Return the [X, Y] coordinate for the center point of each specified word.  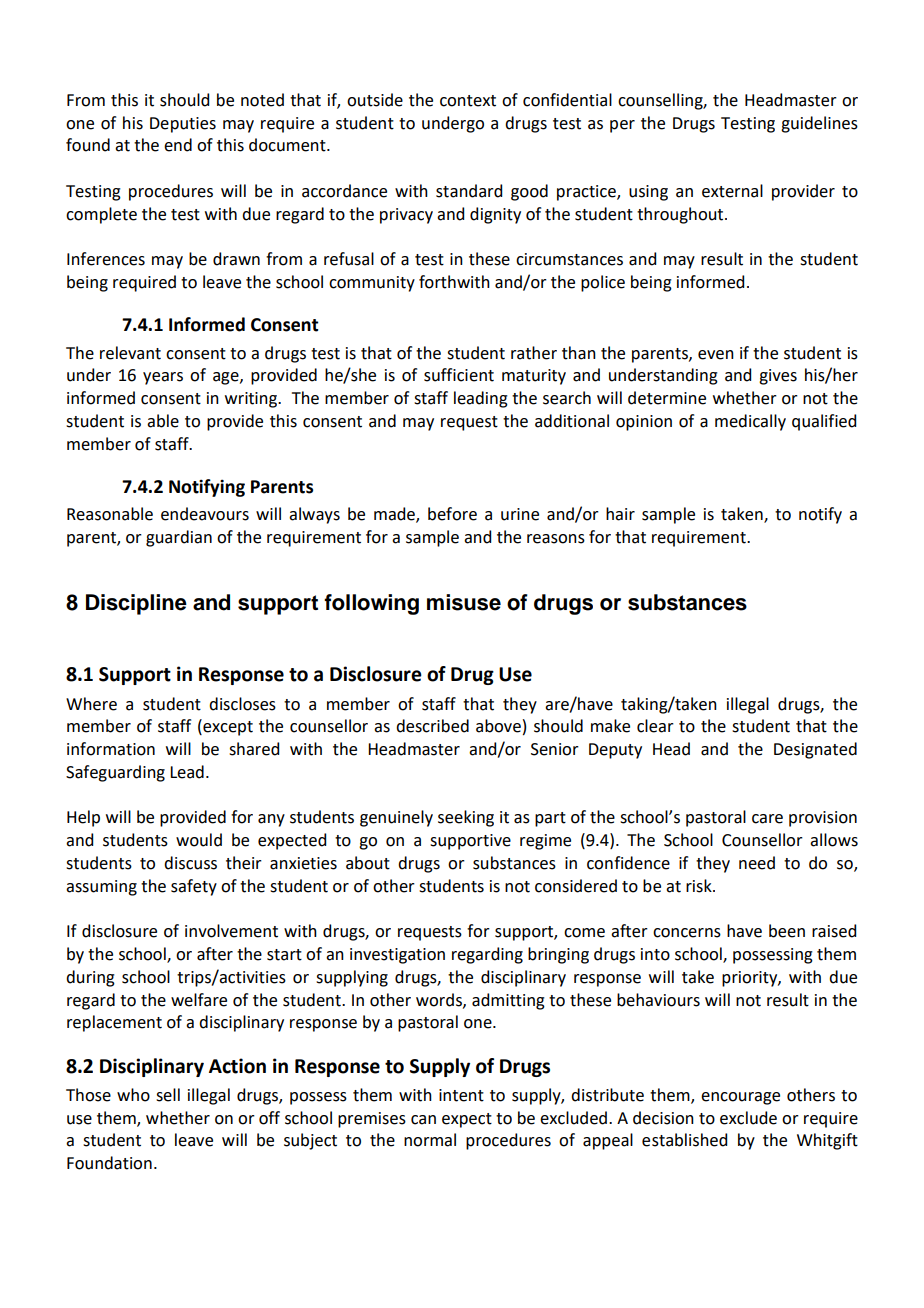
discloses [242, 704]
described [432, 726]
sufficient [459, 375]
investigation [397, 956]
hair [620, 514]
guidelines [819, 124]
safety [194, 887]
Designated [815, 750]
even [716, 355]
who [133, 1095]
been [787, 931]
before [452, 514]
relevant [130, 353]
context [468, 101]
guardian [179, 538]
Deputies [183, 125]
